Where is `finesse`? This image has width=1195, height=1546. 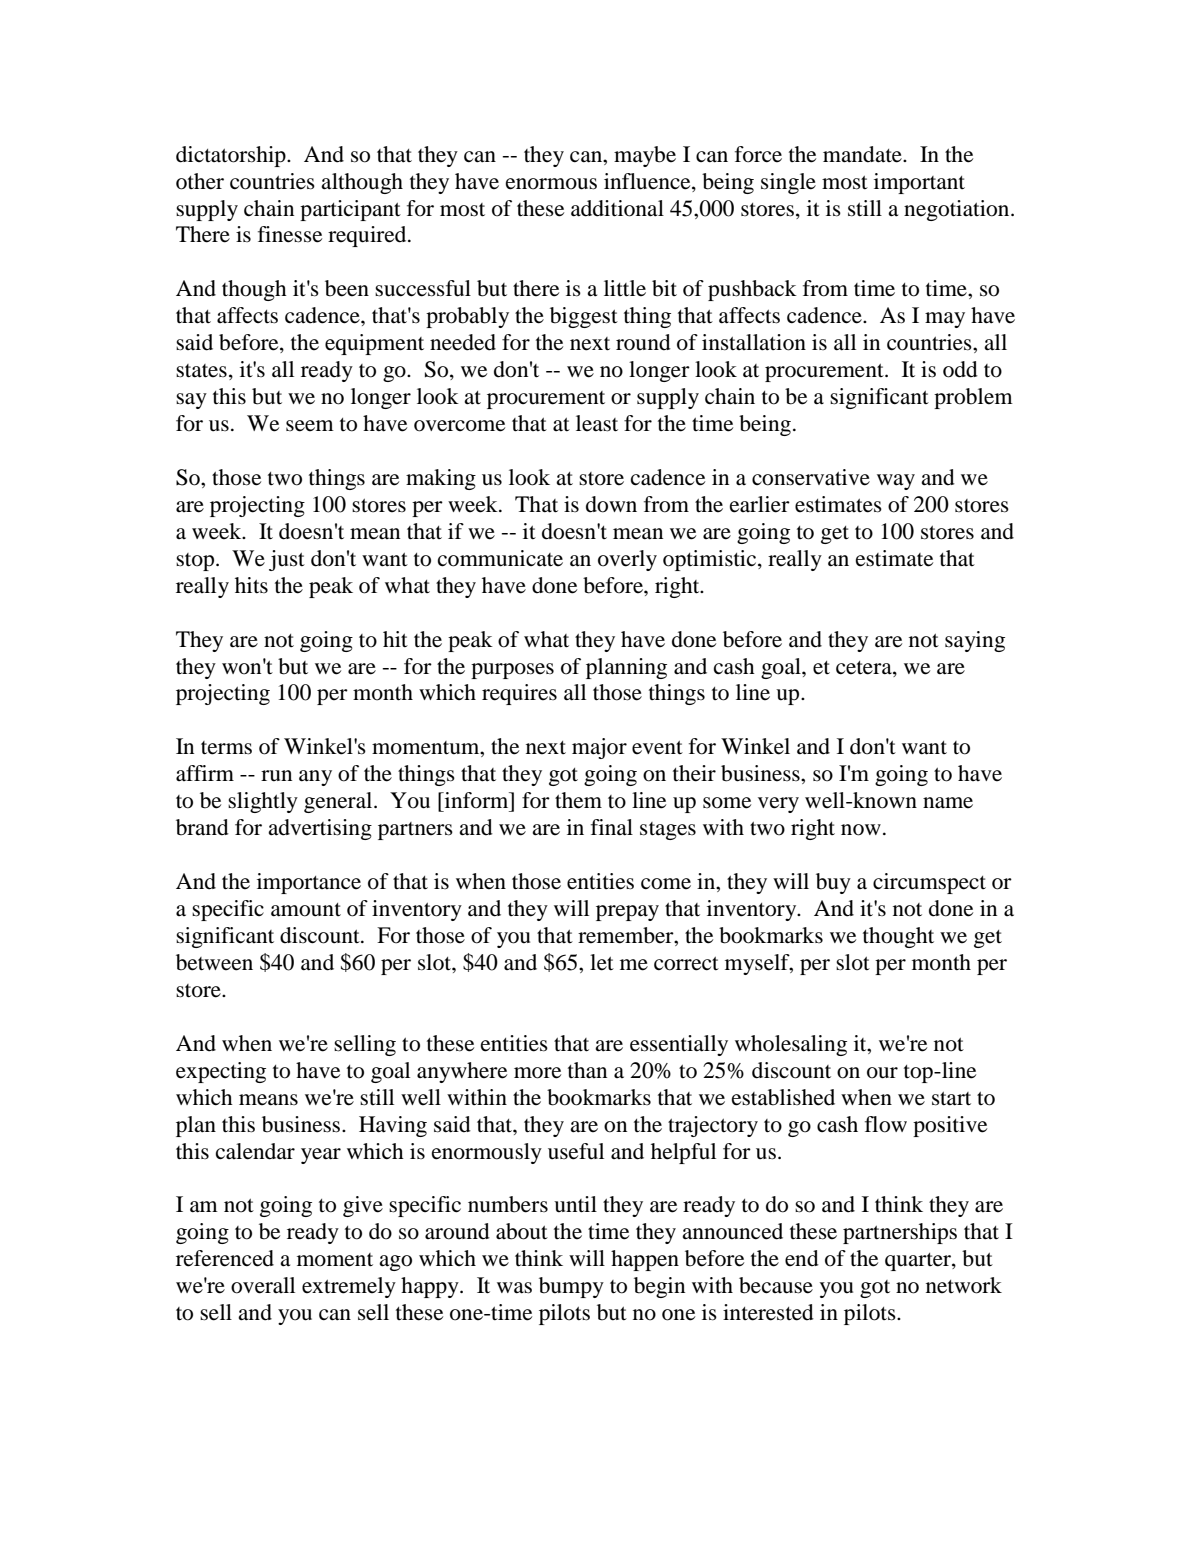
finesse is located at coordinates (290, 234).
